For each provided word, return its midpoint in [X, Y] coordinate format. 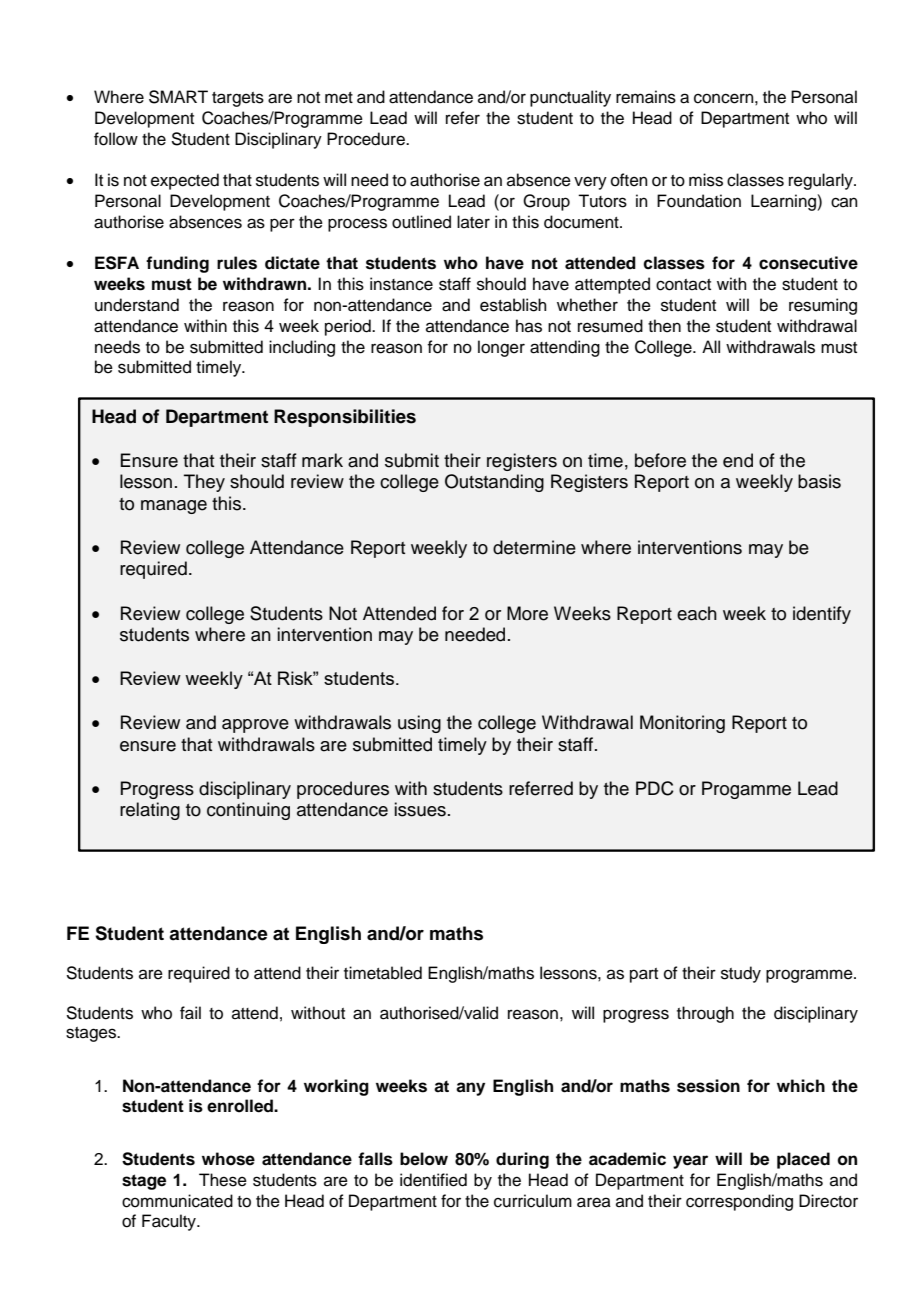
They [204, 483]
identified [433, 1180]
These [223, 1180]
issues [420, 809]
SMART [178, 97]
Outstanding [494, 483]
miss [706, 180]
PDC [655, 788]
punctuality [570, 98]
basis [819, 481]
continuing [248, 811]
